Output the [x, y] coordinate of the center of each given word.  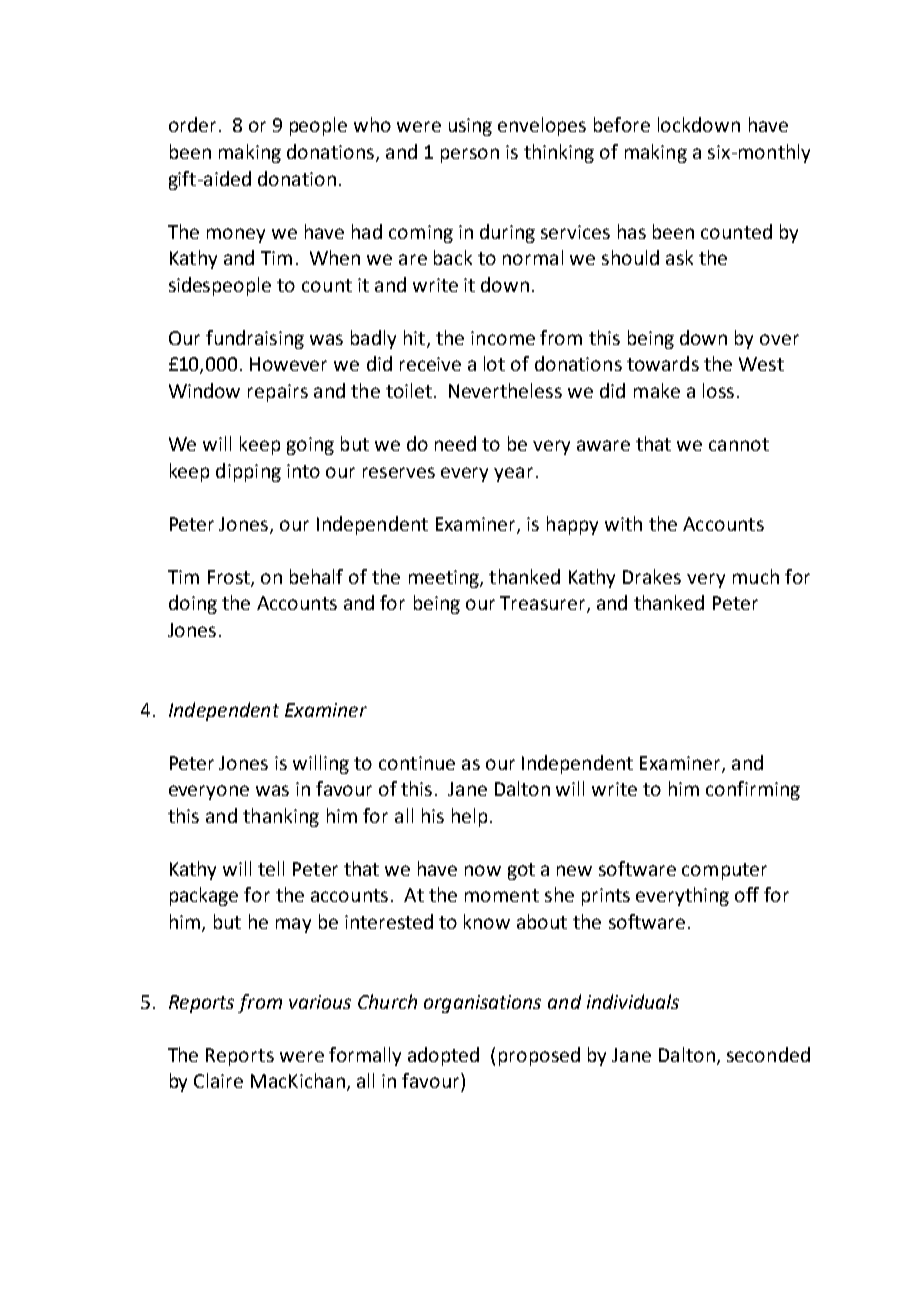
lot [494, 363]
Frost [230, 578]
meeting [445, 579]
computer [724, 871]
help [469, 817]
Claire [218, 1080]
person [470, 155]
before [622, 124]
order [192, 124]
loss [718, 390]
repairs [278, 393]
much [756, 576]
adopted [443, 1056]
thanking [281, 817]
